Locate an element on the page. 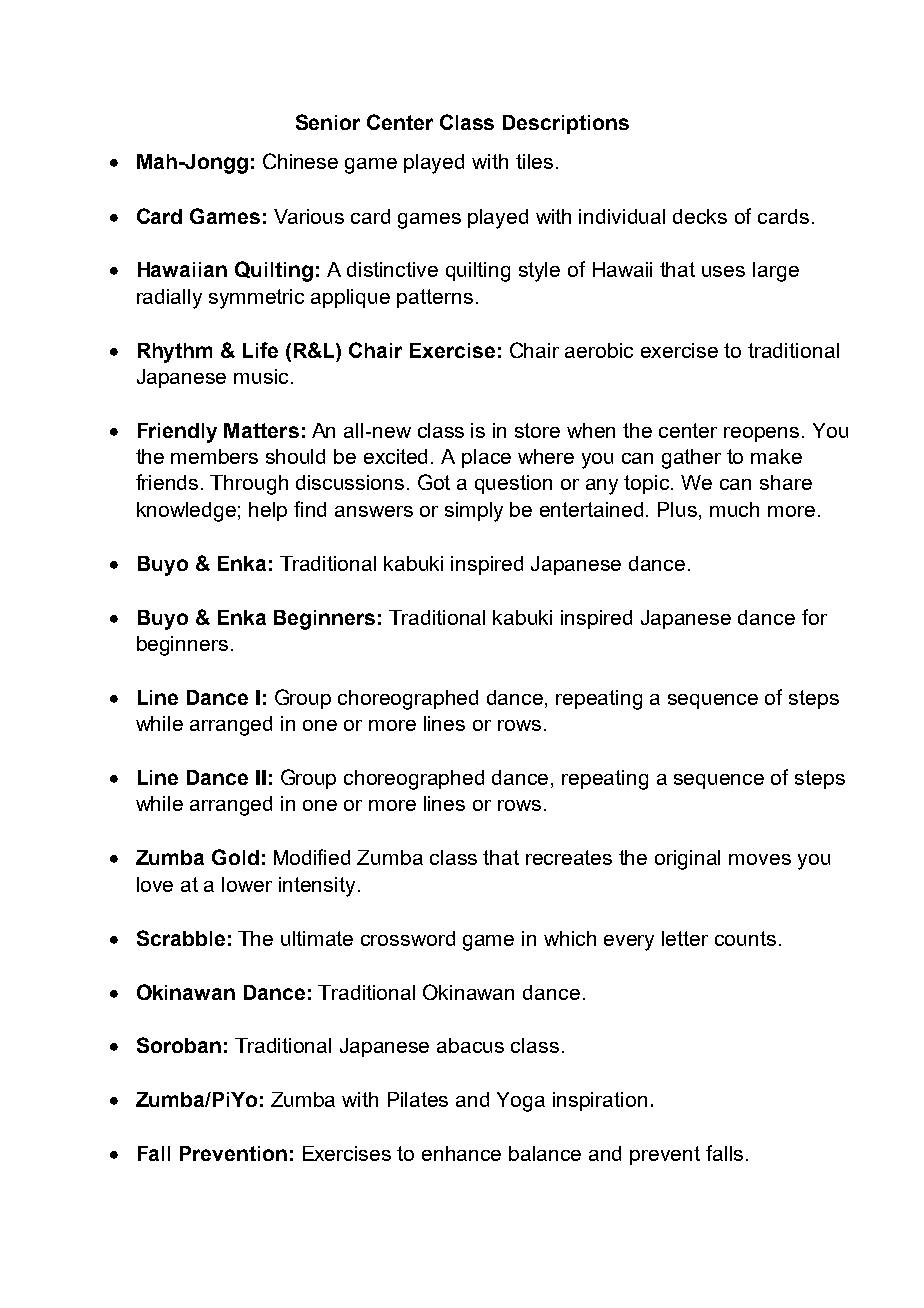 The image size is (924, 1308). falls is located at coordinates (724, 1153).
